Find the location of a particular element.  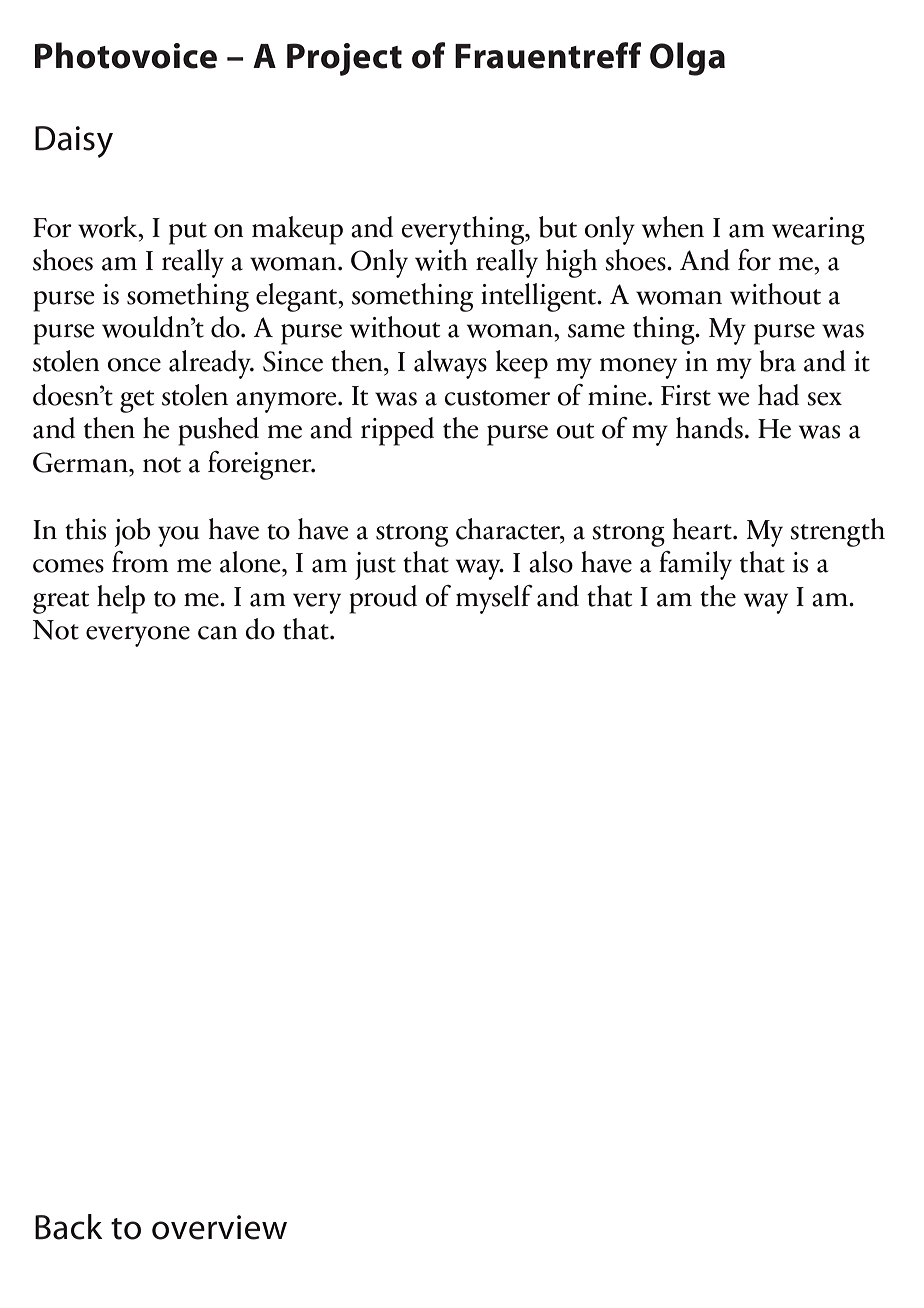

myself is located at coordinates (494, 599).
